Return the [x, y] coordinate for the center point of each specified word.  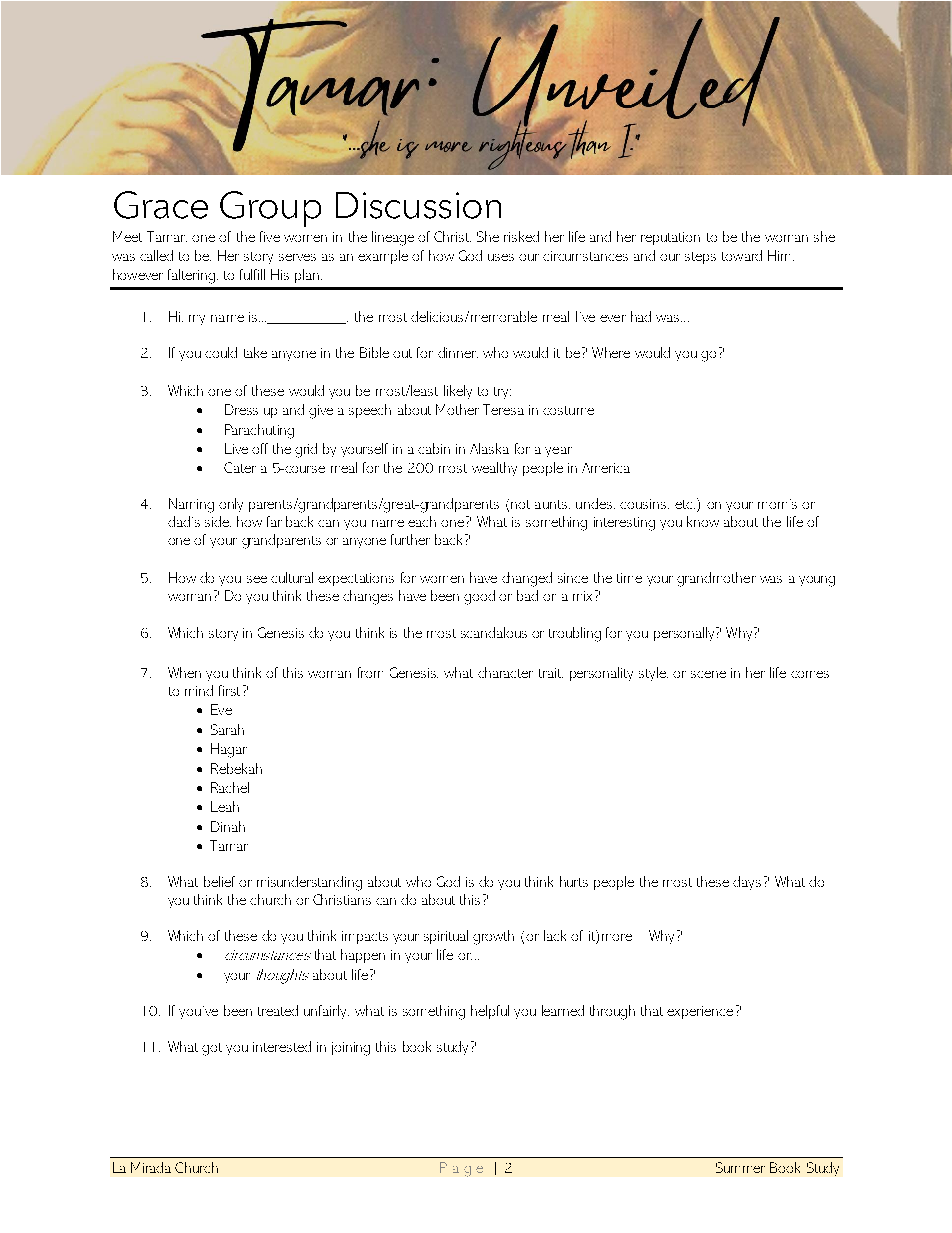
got [212, 1049]
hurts [574, 881]
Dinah [228, 826]
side [218, 521]
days [747, 883]
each [422, 521]
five [270, 236]
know [703, 521]
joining [351, 1049]
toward [742, 255]
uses [501, 257]
